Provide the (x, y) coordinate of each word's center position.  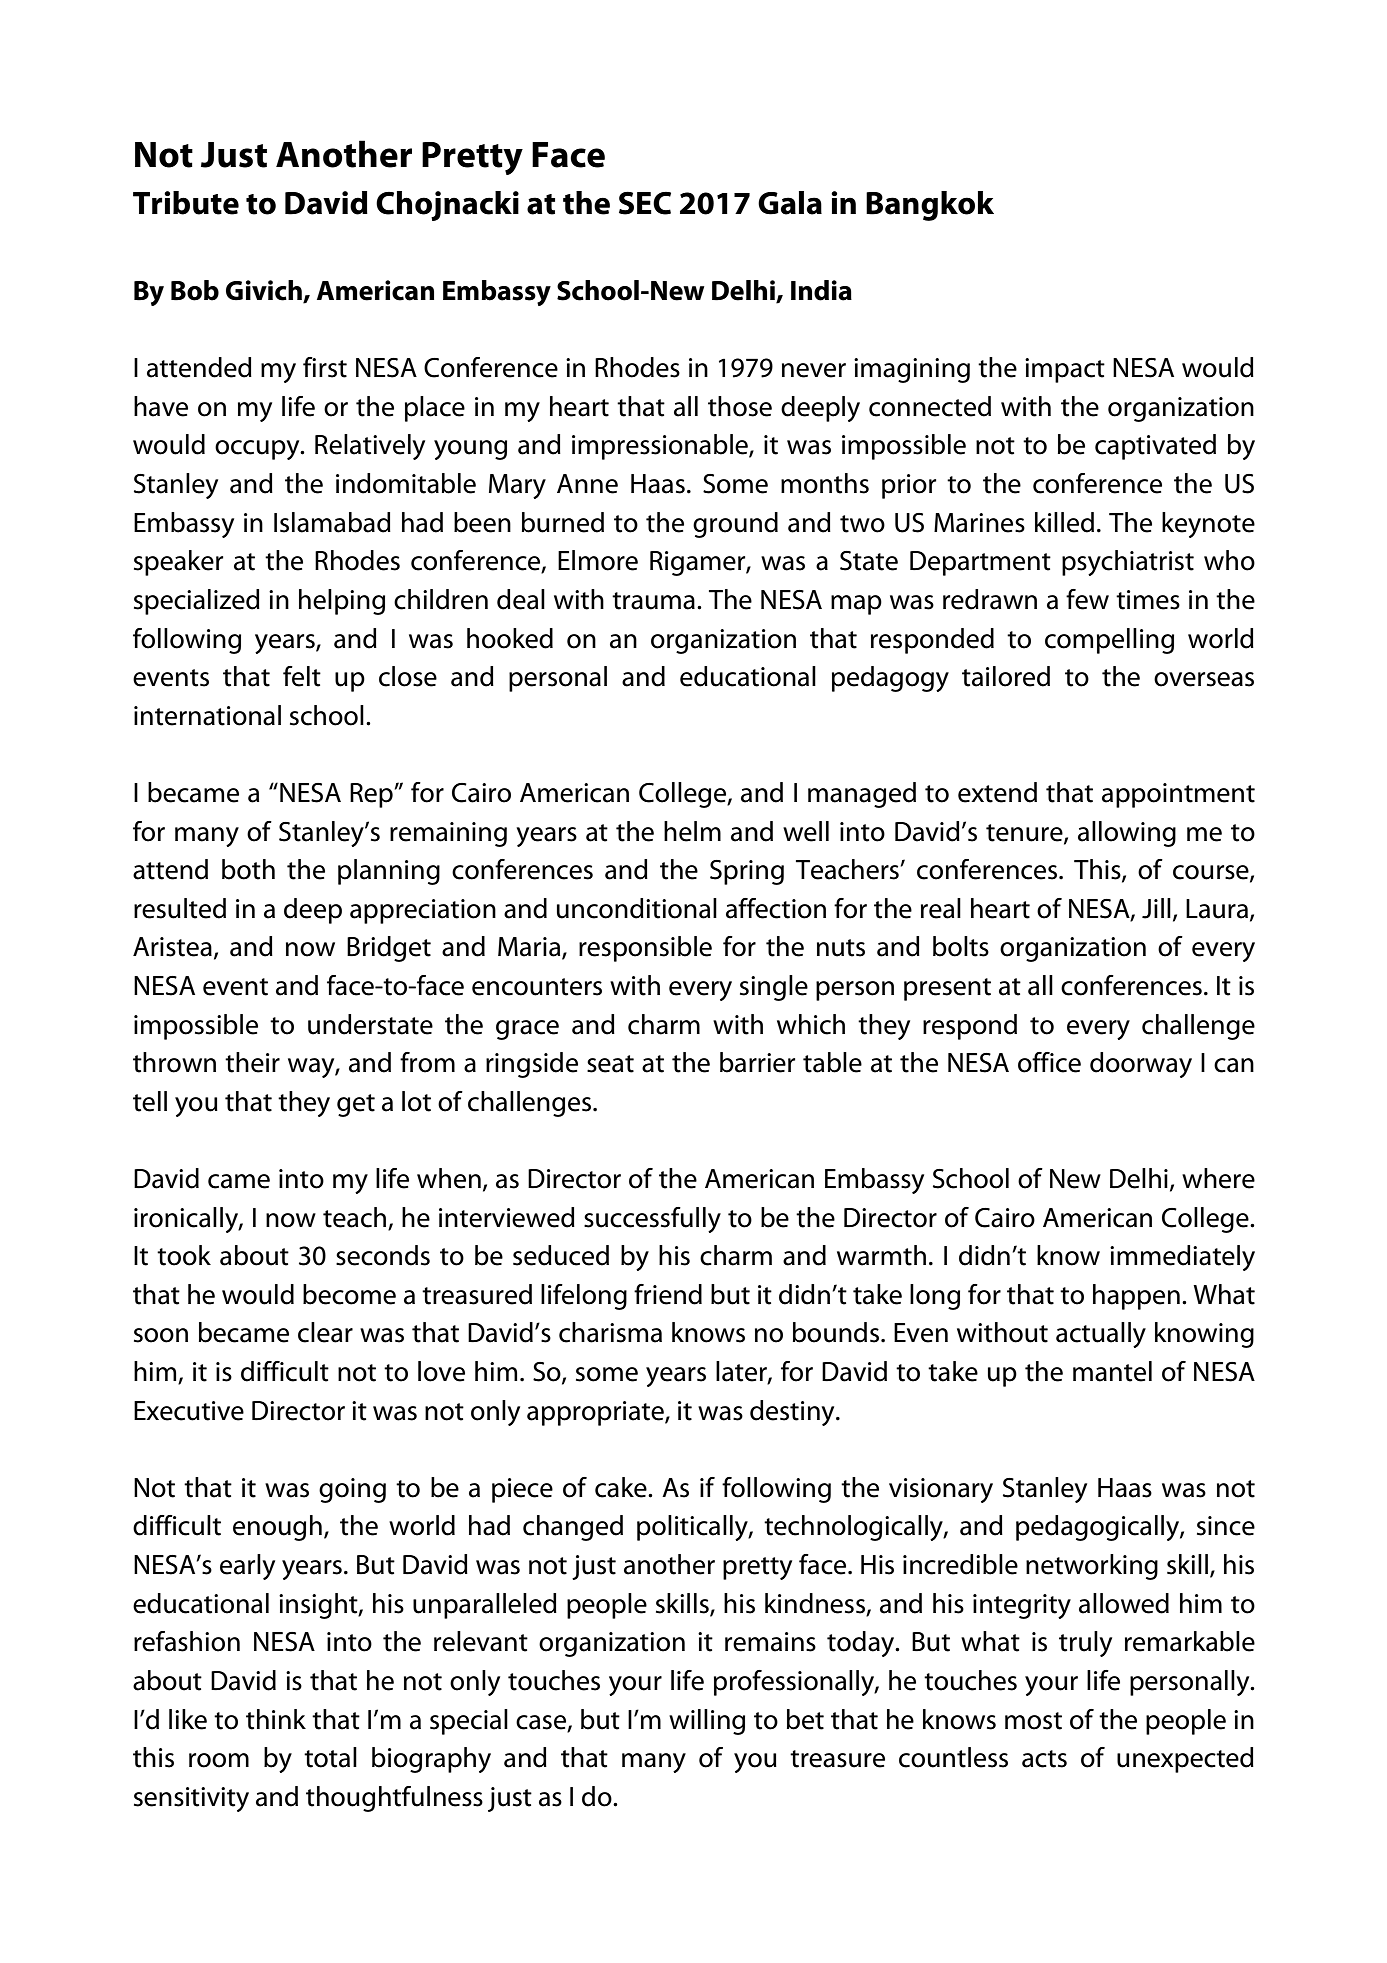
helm (692, 831)
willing (707, 1722)
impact (1065, 370)
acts (1044, 1759)
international (207, 715)
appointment (1178, 795)
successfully (652, 1220)
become (349, 1294)
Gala (790, 203)
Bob (195, 290)
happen (1136, 1297)
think (276, 1719)
